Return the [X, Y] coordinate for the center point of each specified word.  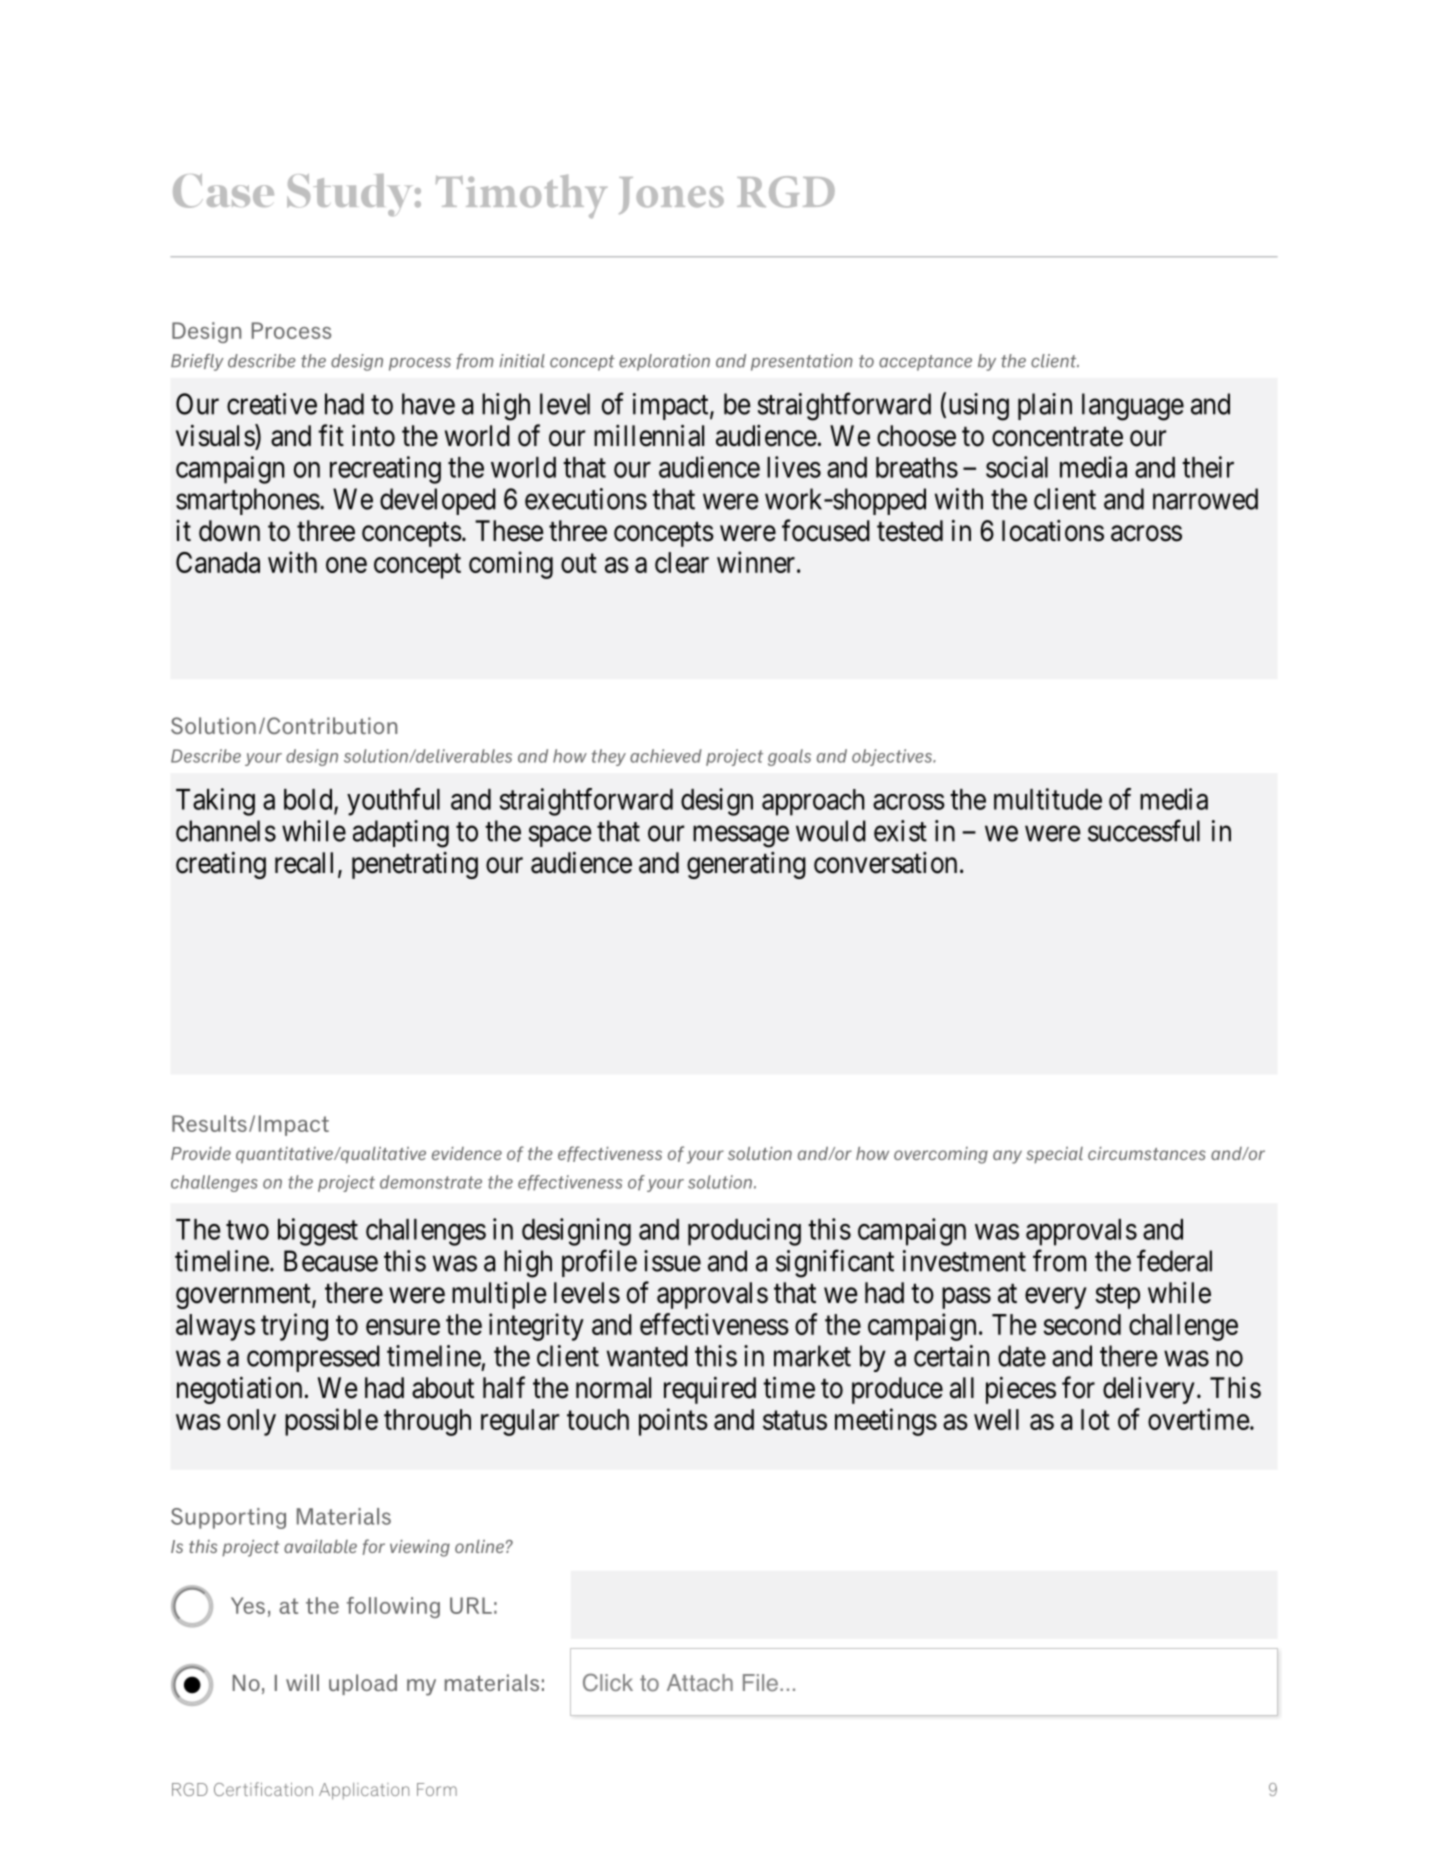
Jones [671, 195]
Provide [201, 1153]
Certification [263, 1789]
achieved [666, 756]
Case [223, 191]
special [1054, 1155]
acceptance [925, 363]
